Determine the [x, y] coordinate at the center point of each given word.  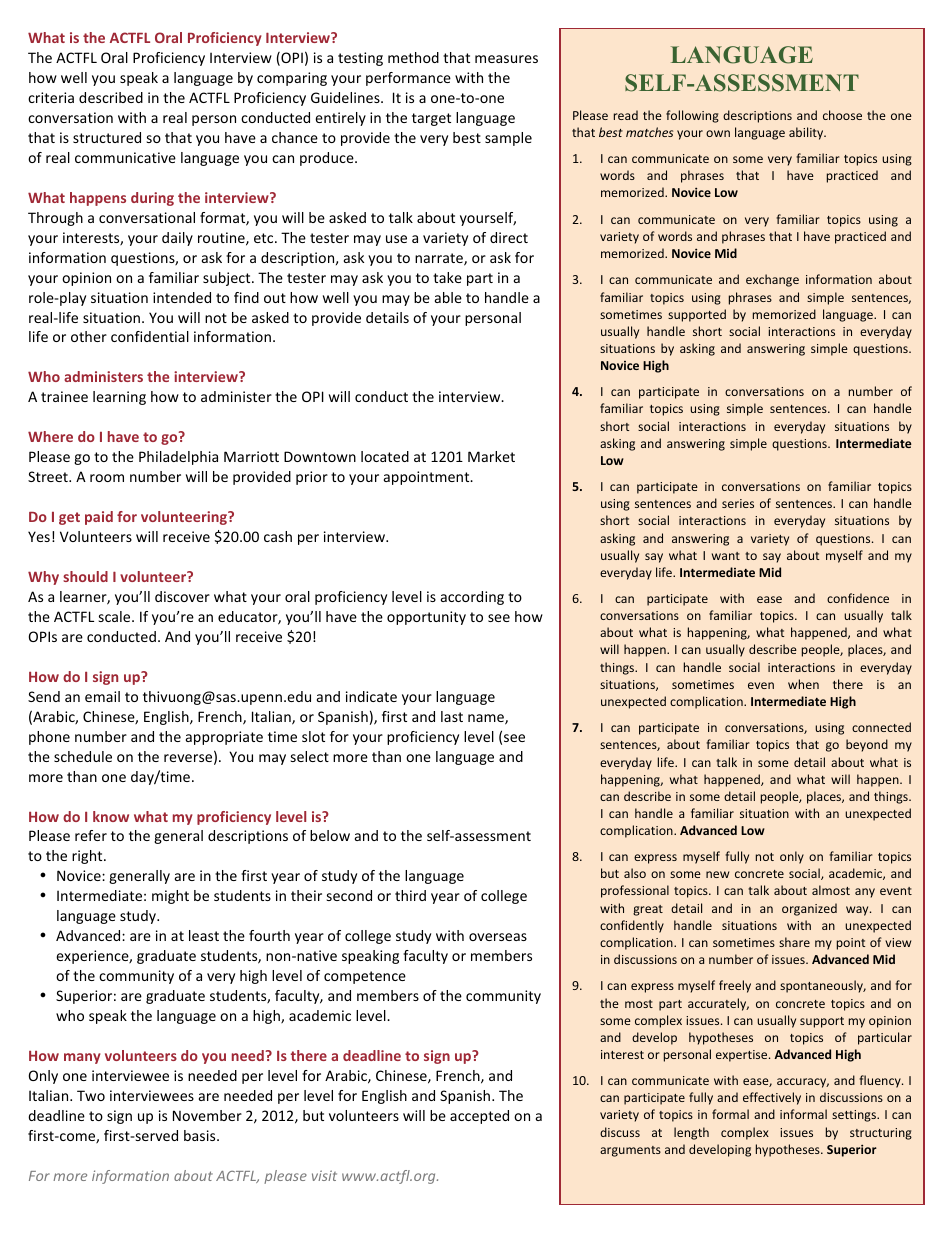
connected [881, 727]
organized [809, 909]
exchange [772, 280]
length [691, 1133]
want [726, 556]
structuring [881, 1134]
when [803, 684]
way [858, 911]
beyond [867, 745]
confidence [858, 598]
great [648, 910]
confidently [632, 926]
